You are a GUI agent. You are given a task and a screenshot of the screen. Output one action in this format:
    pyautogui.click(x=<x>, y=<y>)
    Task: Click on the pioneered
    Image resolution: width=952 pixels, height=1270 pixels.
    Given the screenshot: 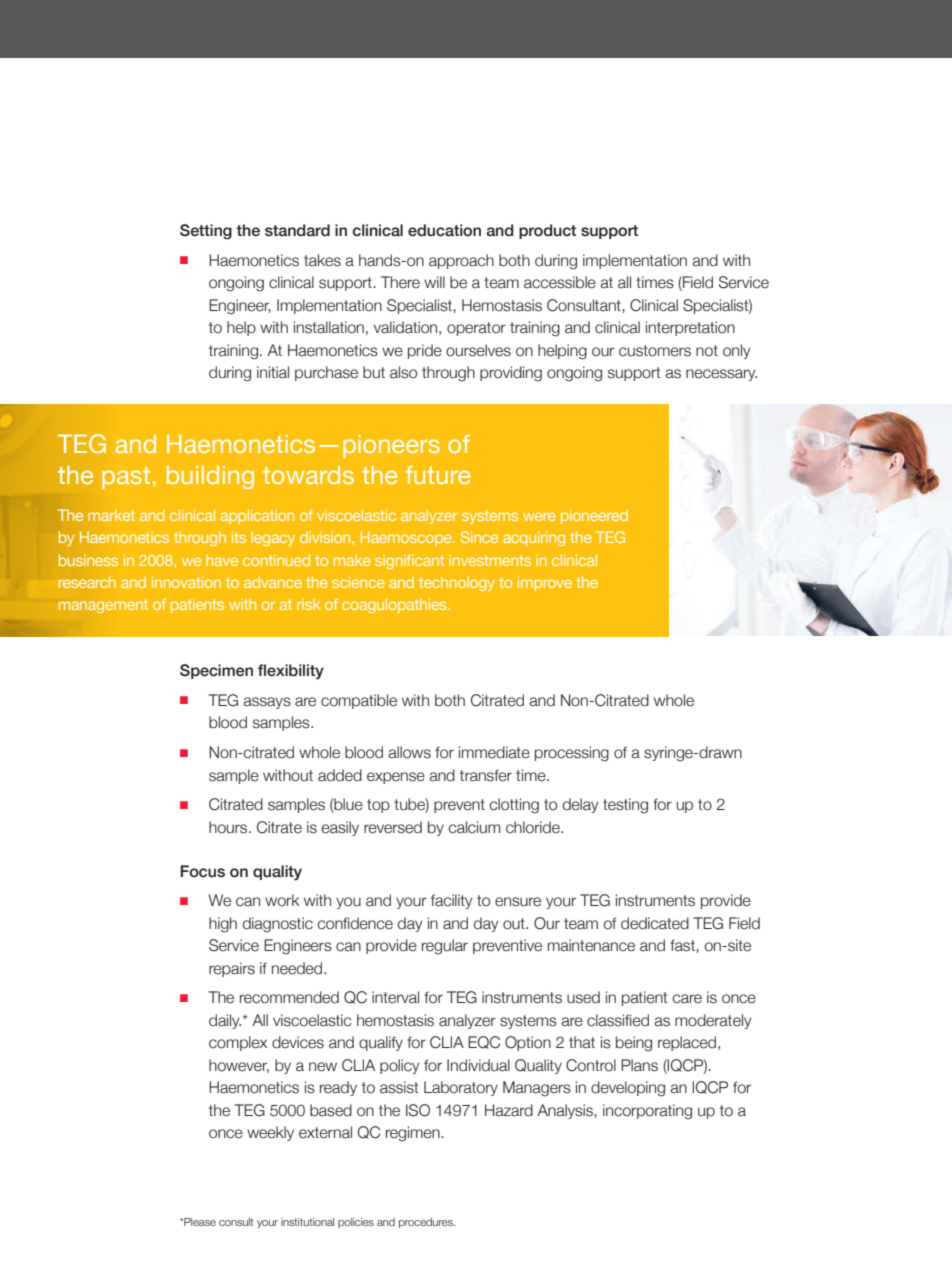 What is the action you would take?
    pyautogui.click(x=594, y=517)
